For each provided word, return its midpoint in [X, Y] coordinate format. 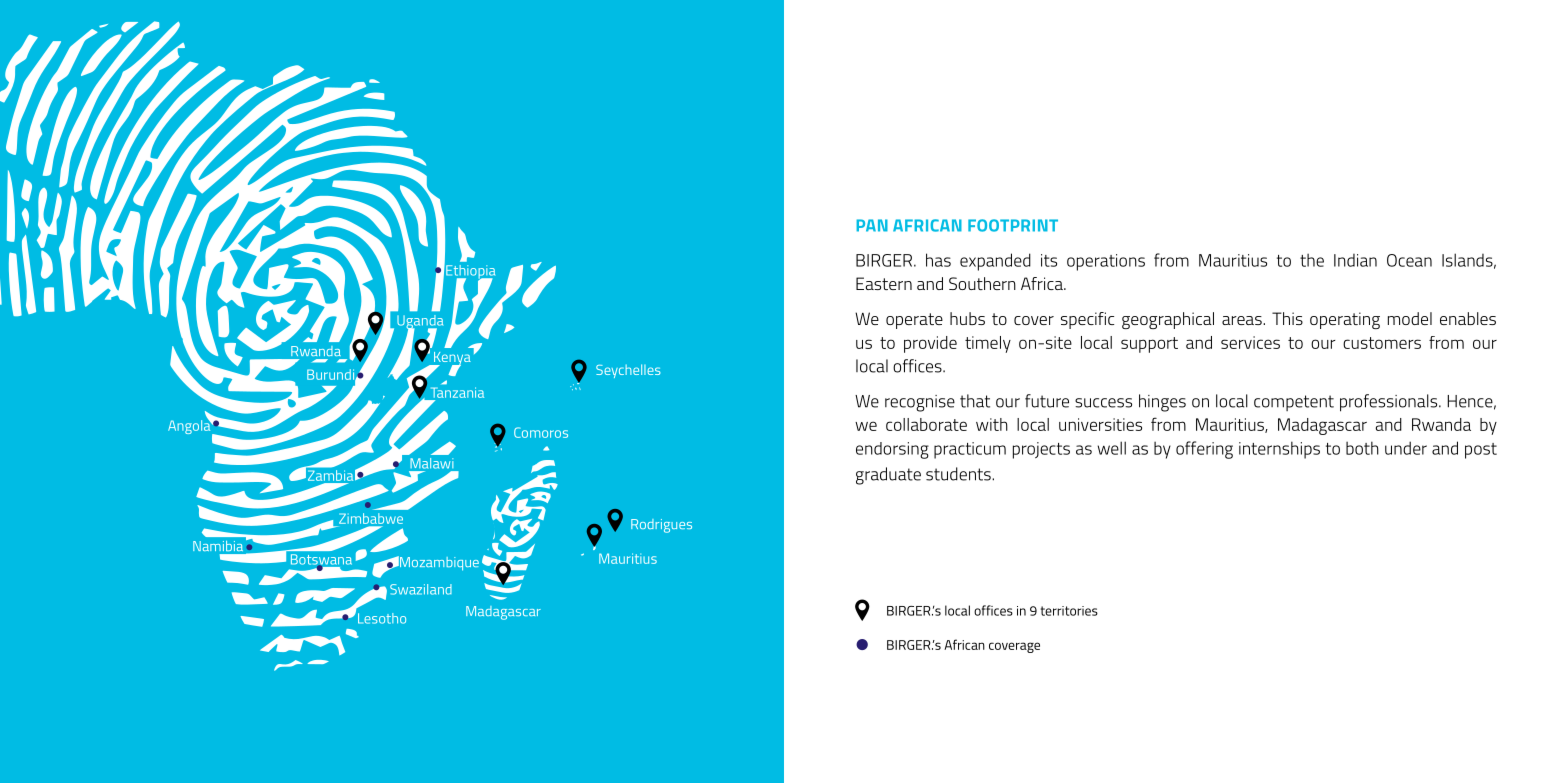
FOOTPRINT [1013, 225]
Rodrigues [661, 526]
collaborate [926, 424]
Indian [1355, 260]
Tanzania [457, 392]
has [938, 260]
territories [1069, 611]
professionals [1390, 403]
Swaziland [421, 589]
